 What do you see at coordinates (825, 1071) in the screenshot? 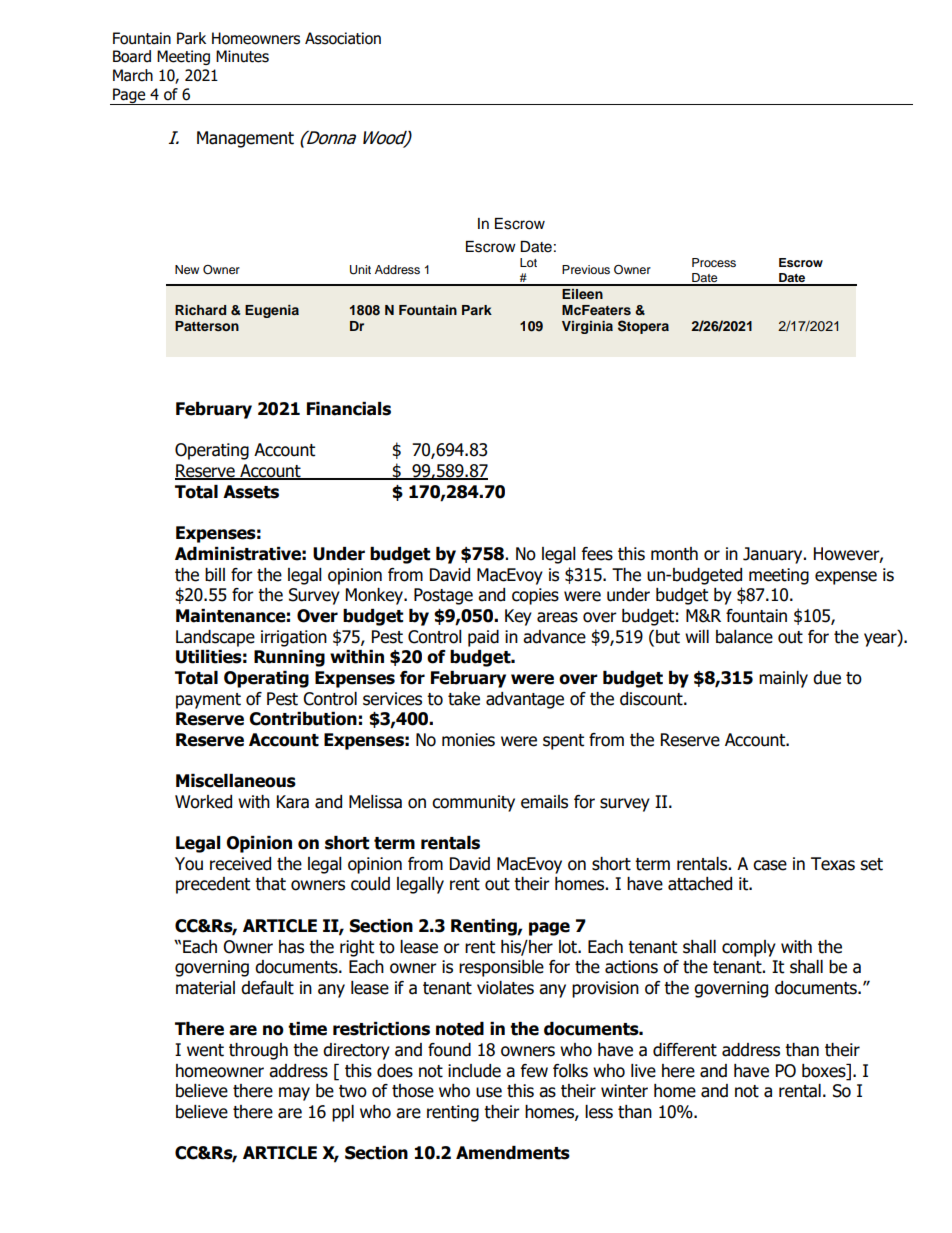
I see `boxes` at bounding box center [825, 1071].
